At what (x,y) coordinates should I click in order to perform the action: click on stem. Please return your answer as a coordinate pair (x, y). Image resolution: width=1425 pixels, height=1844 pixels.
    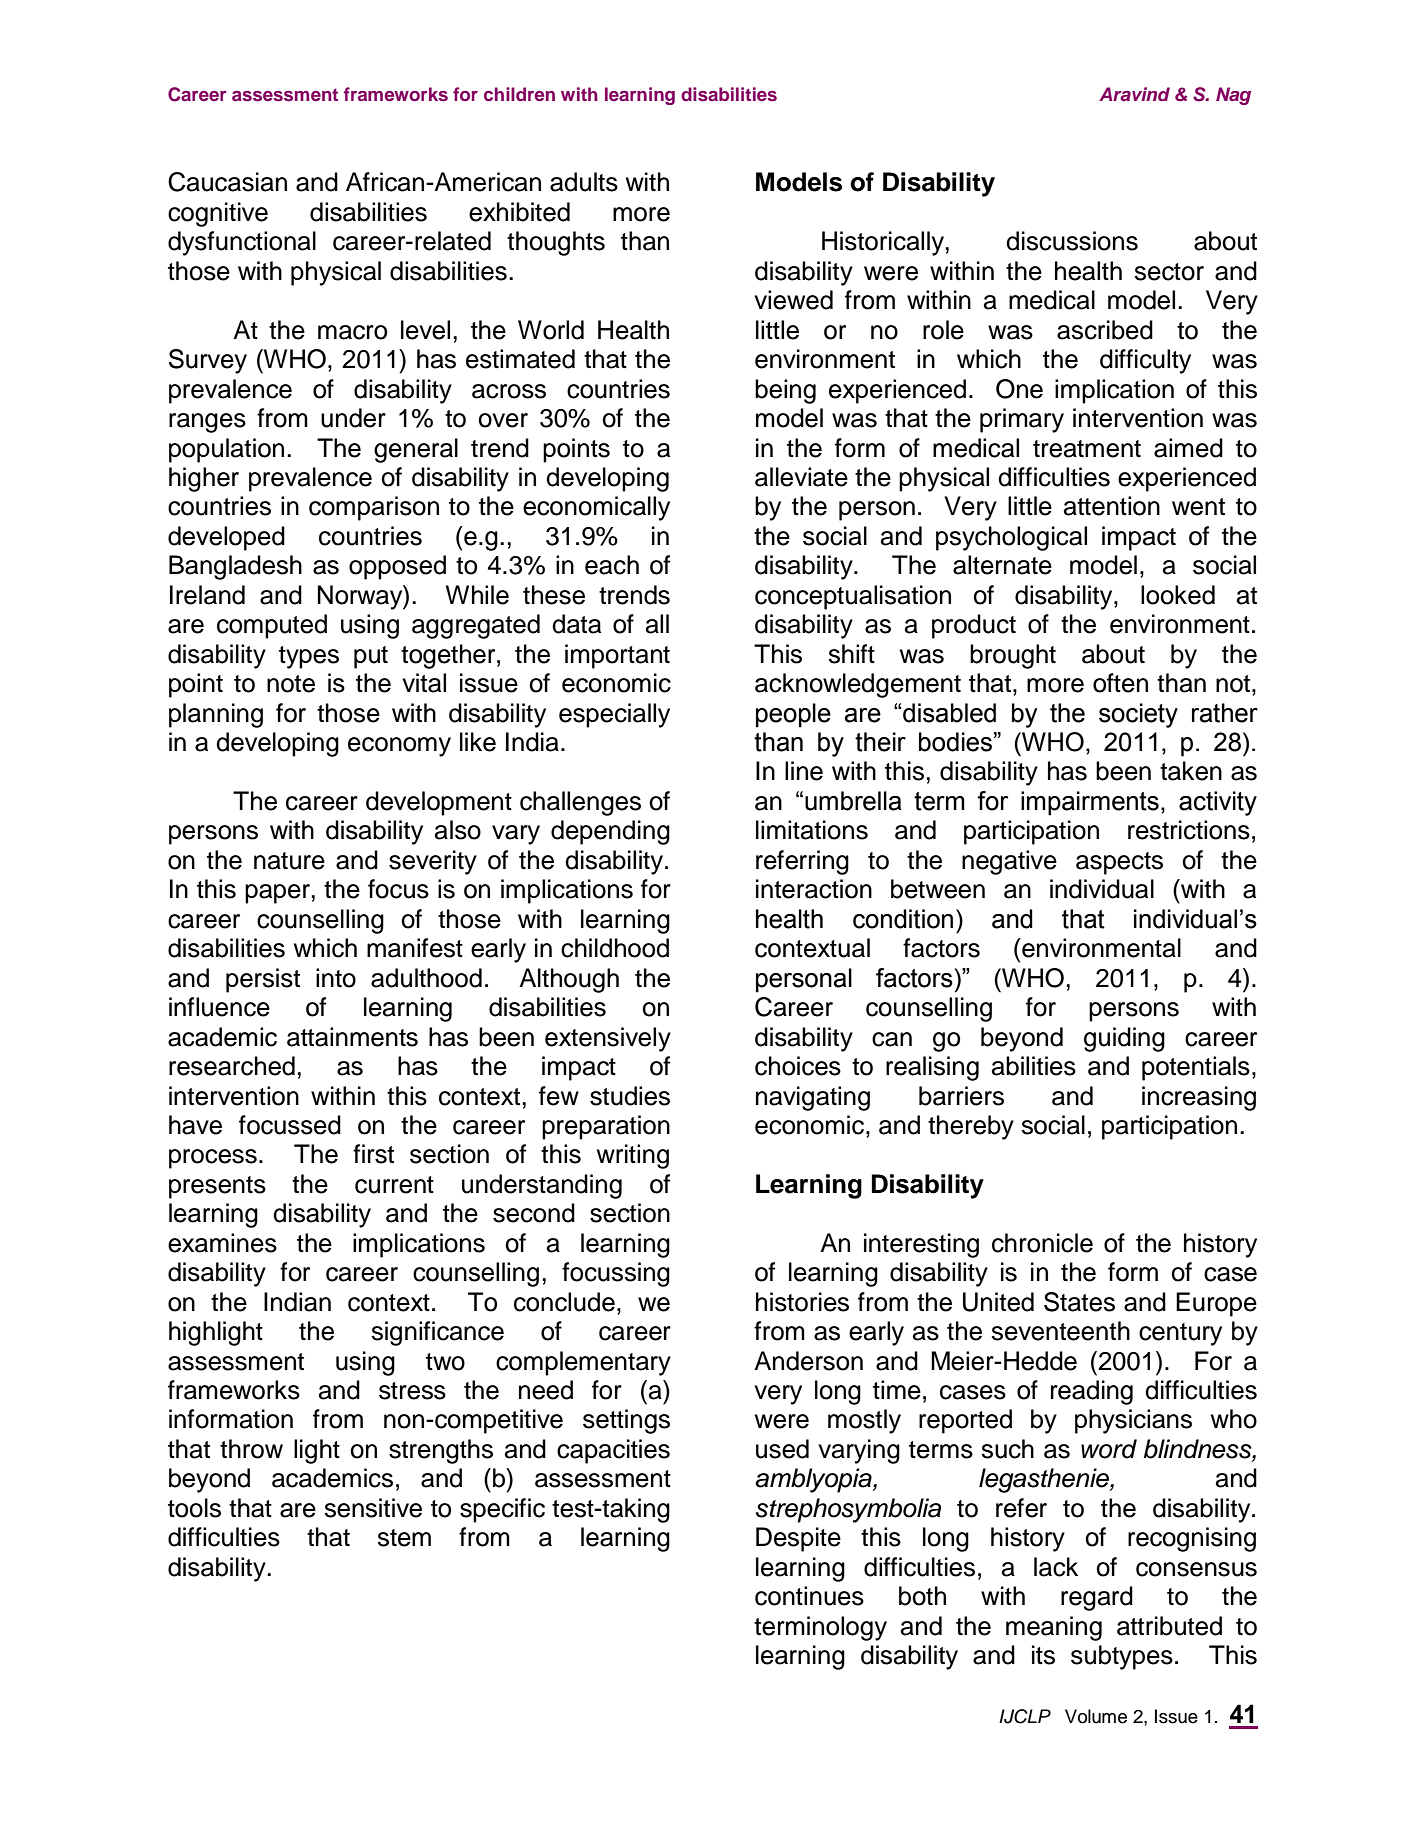
    Looking at the image, I should click on (404, 1538).
